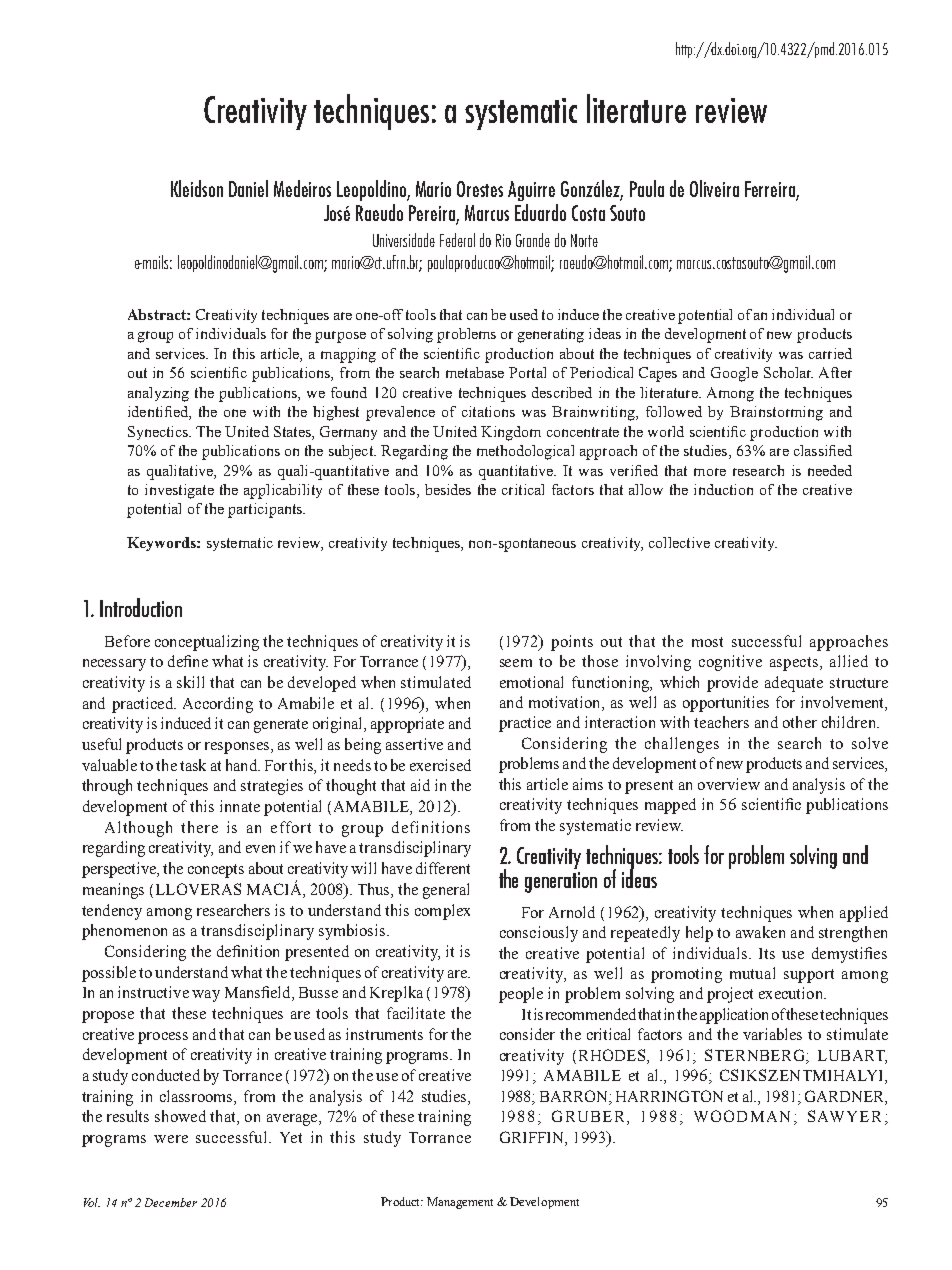 The image size is (952, 1270). Describe the element at coordinates (460, 1203) in the document. I see `Management` at that location.
